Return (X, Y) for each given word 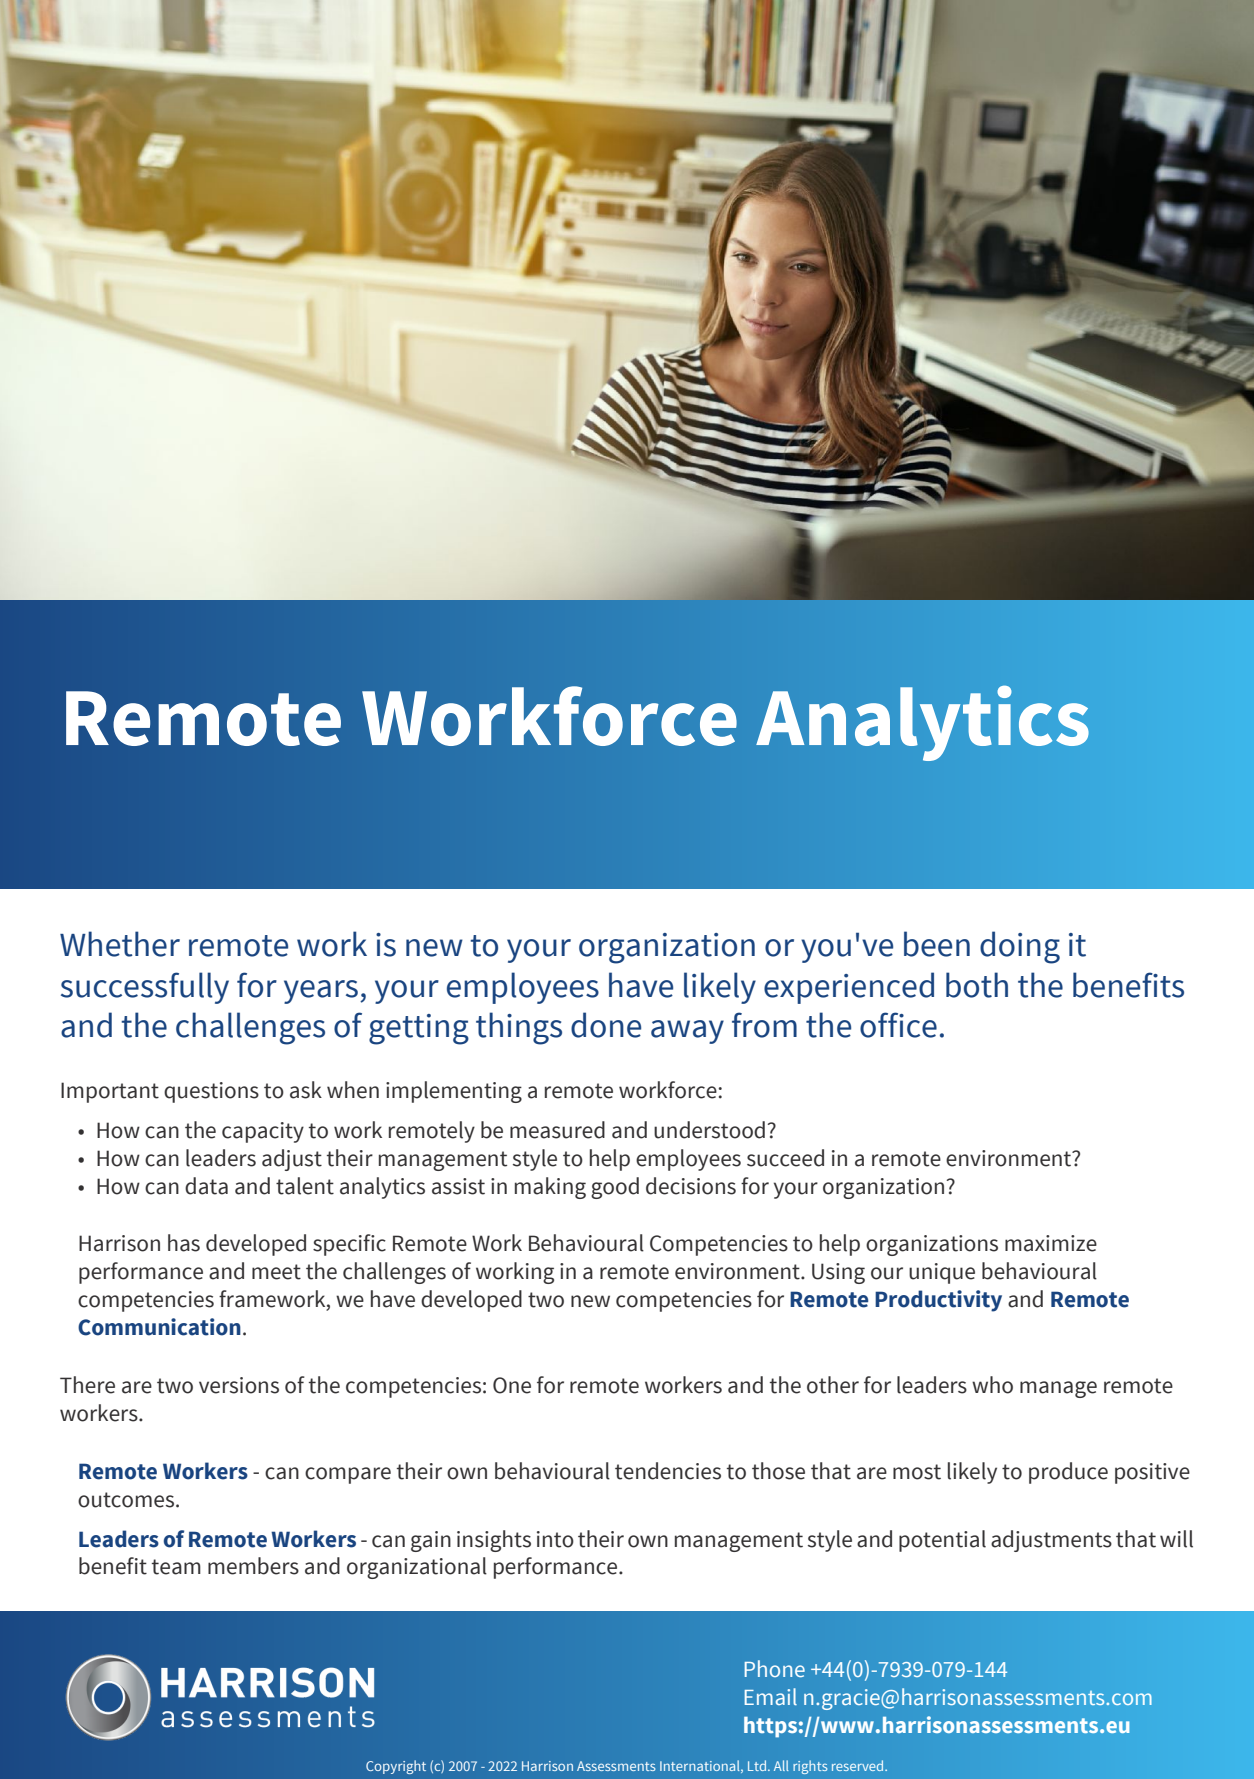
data (206, 1186)
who (992, 1385)
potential (942, 1541)
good (615, 1188)
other (833, 1385)
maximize (1051, 1243)
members (253, 1566)
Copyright (396, 1767)
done (606, 1025)
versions (239, 1385)
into (555, 1539)
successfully (145, 988)
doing (1020, 947)
